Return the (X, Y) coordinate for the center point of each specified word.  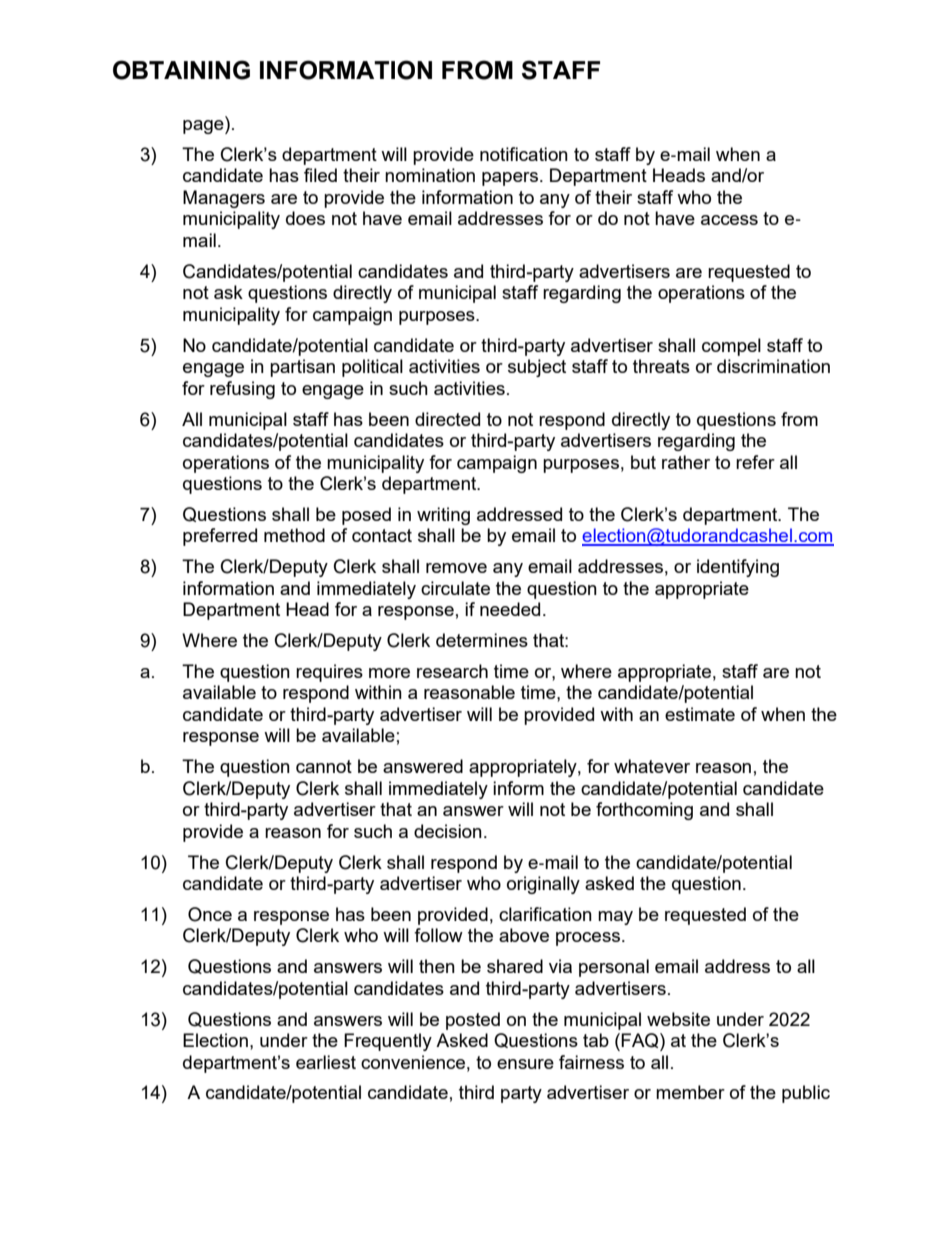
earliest (326, 1062)
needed (510, 609)
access (729, 220)
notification (524, 154)
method (294, 535)
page (204, 125)
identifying (738, 568)
